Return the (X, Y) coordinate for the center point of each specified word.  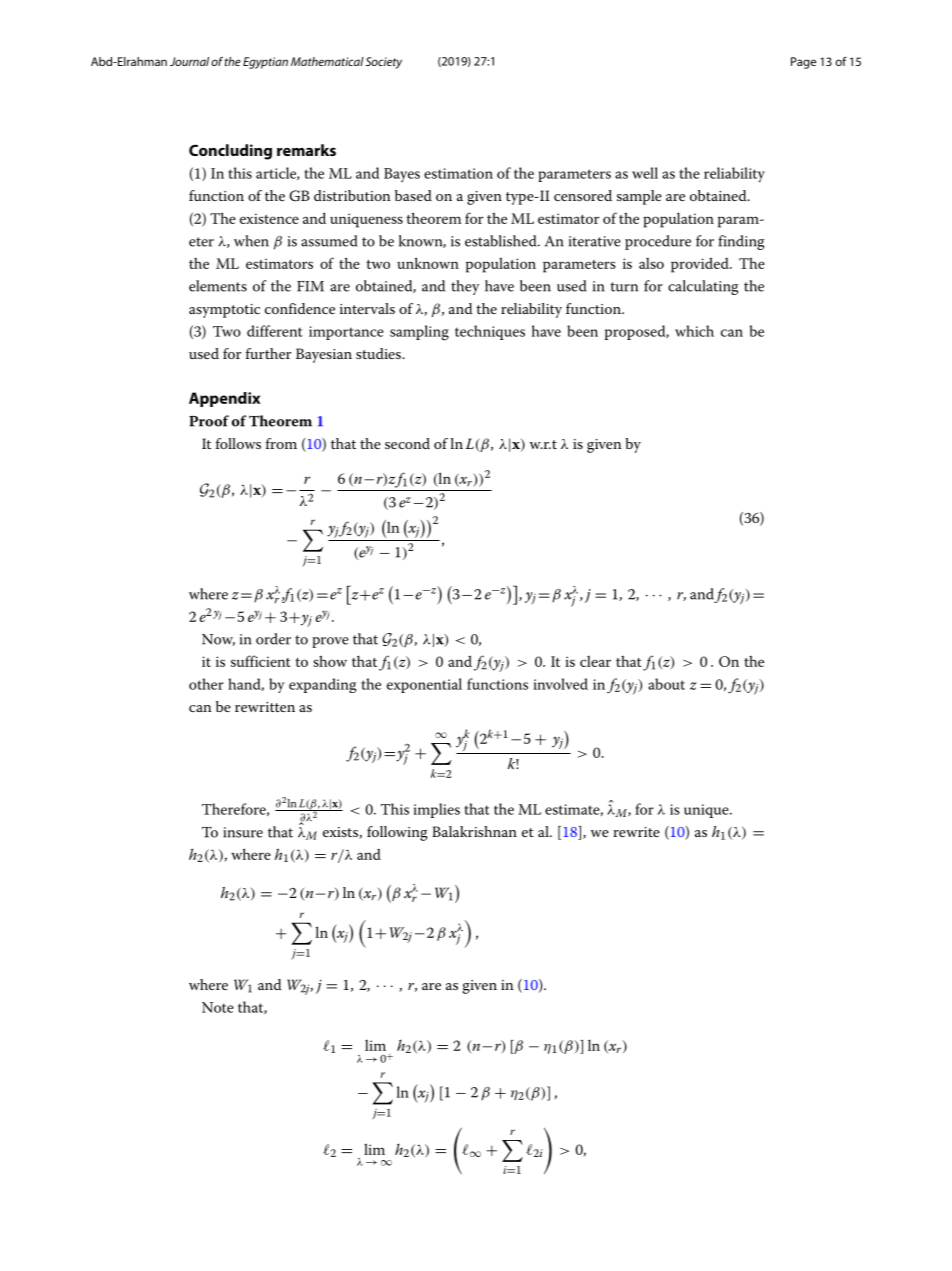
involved (560, 684)
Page (803, 63)
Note (218, 1007)
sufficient (260, 661)
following (397, 833)
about (666, 684)
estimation (458, 173)
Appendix (224, 399)
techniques (490, 332)
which (694, 331)
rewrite (636, 832)
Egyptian (265, 63)
